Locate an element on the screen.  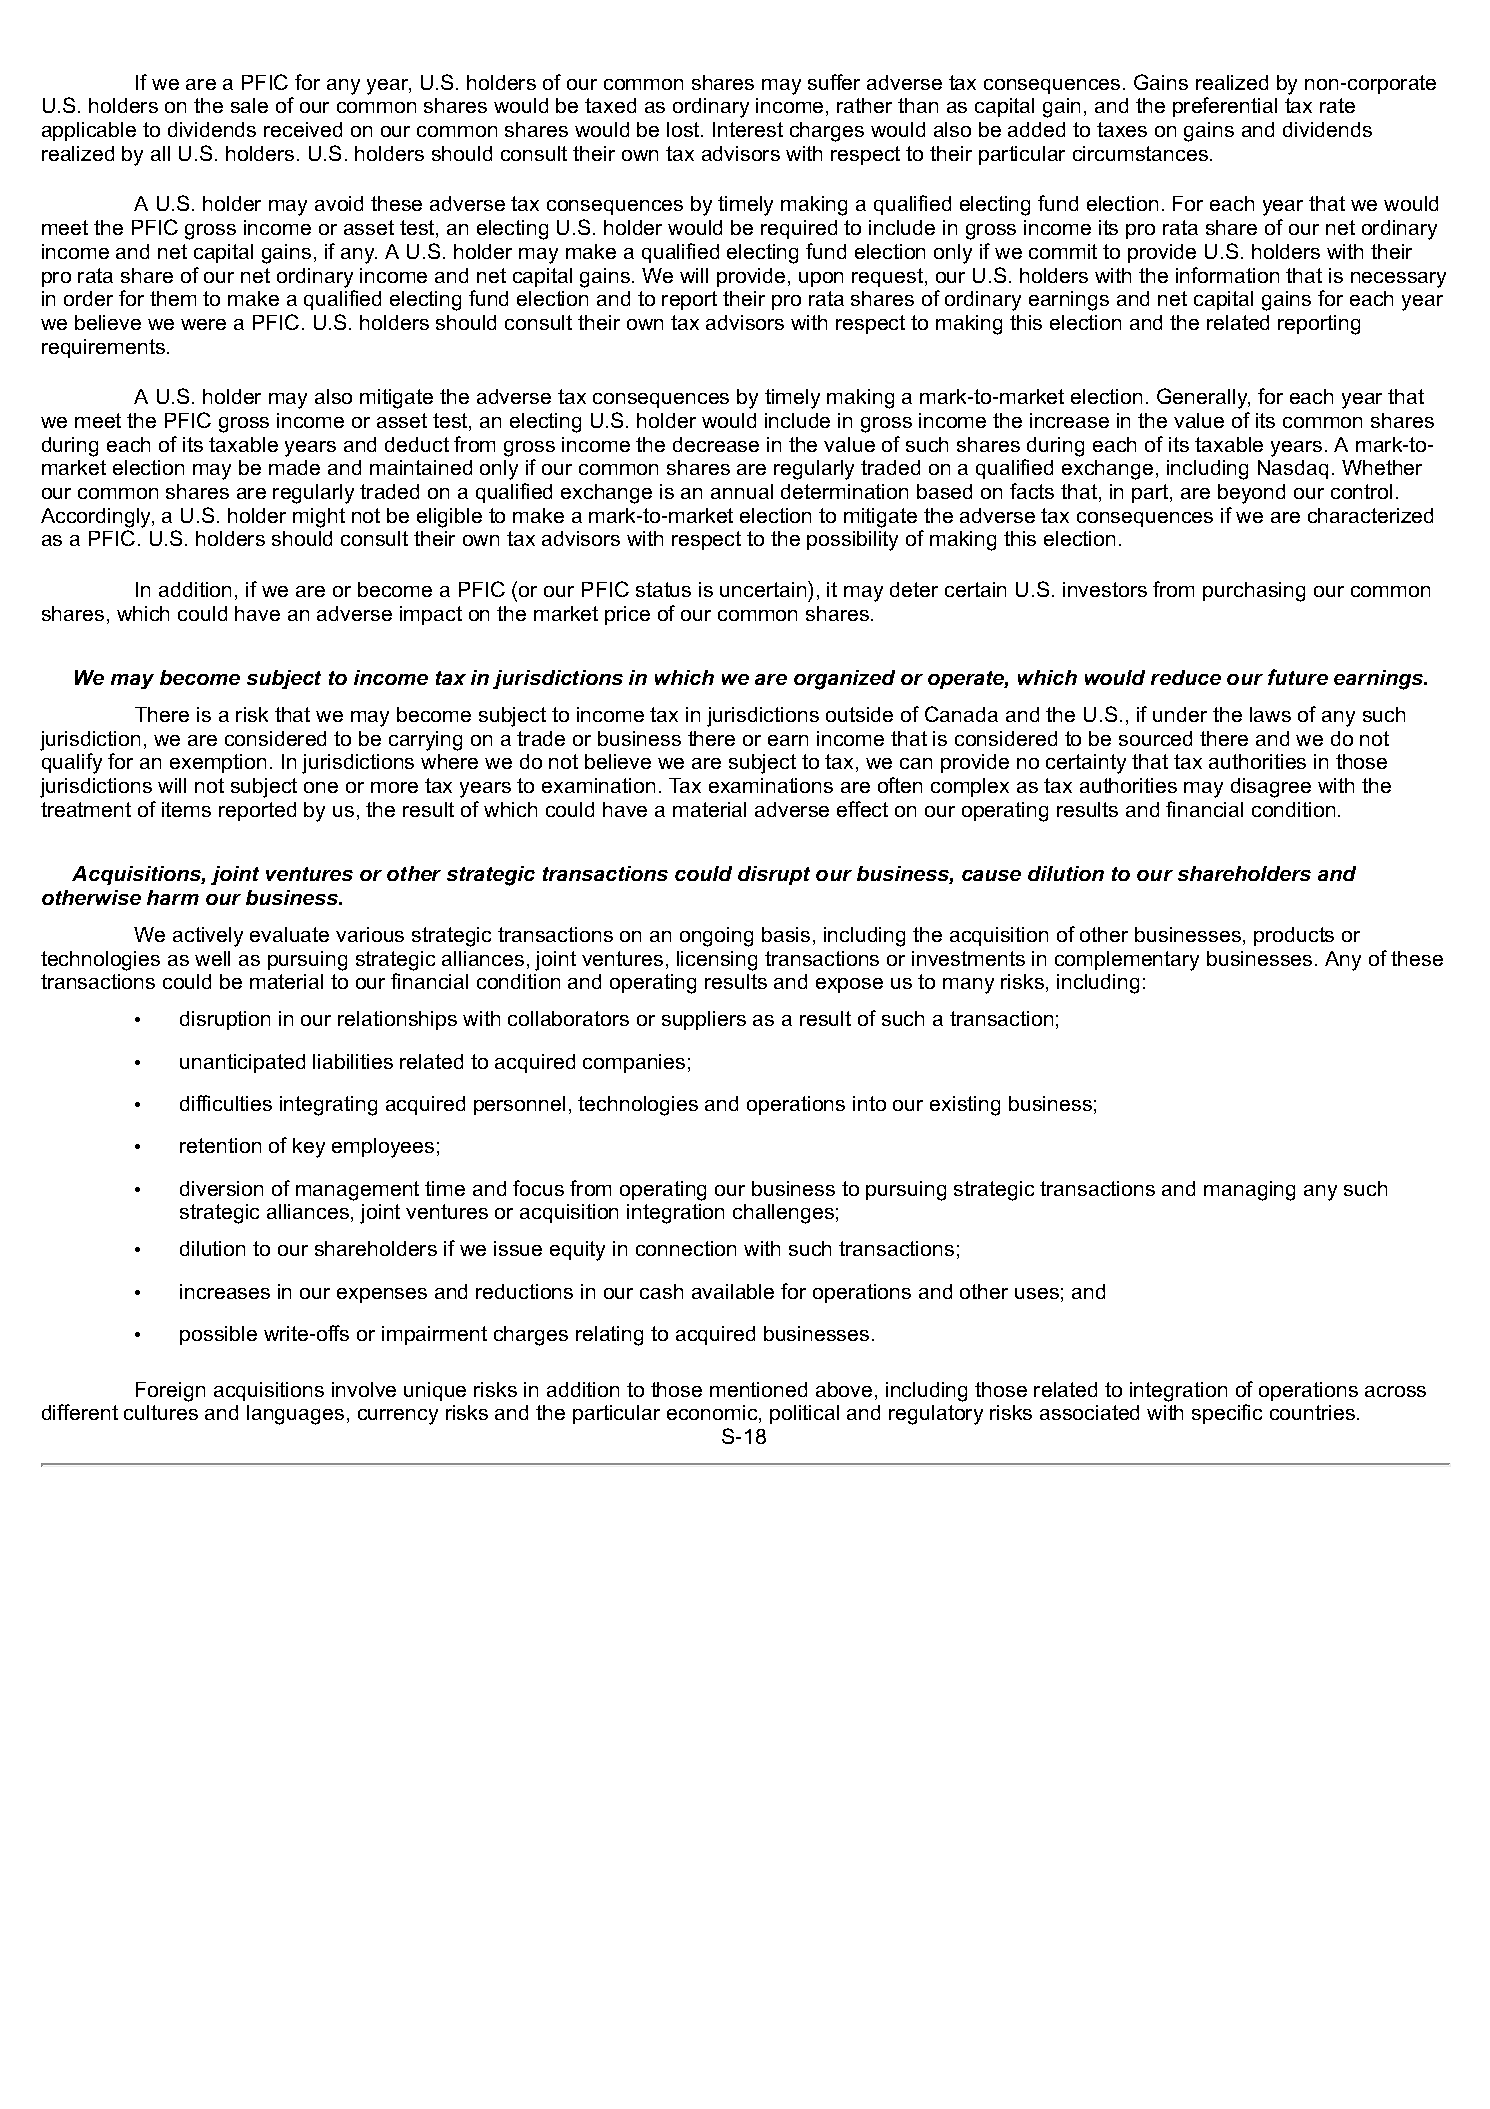
beyond is located at coordinates (1251, 494).
